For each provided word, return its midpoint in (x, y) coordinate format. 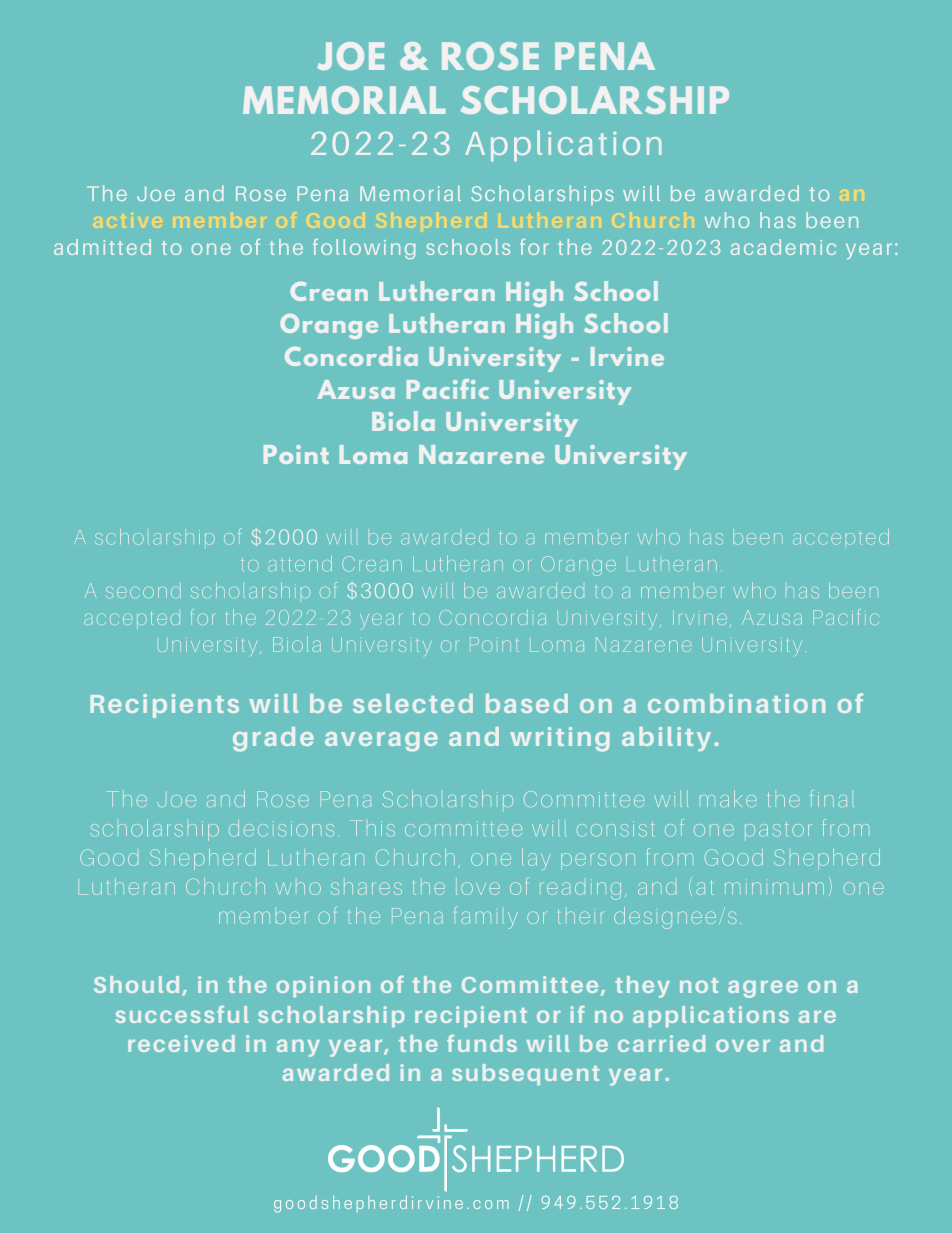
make (728, 798)
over (743, 1045)
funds (482, 1043)
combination (736, 703)
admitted (102, 247)
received (181, 1043)
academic (783, 247)
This (372, 828)
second (143, 590)
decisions (281, 828)
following (364, 249)
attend (300, 564)
